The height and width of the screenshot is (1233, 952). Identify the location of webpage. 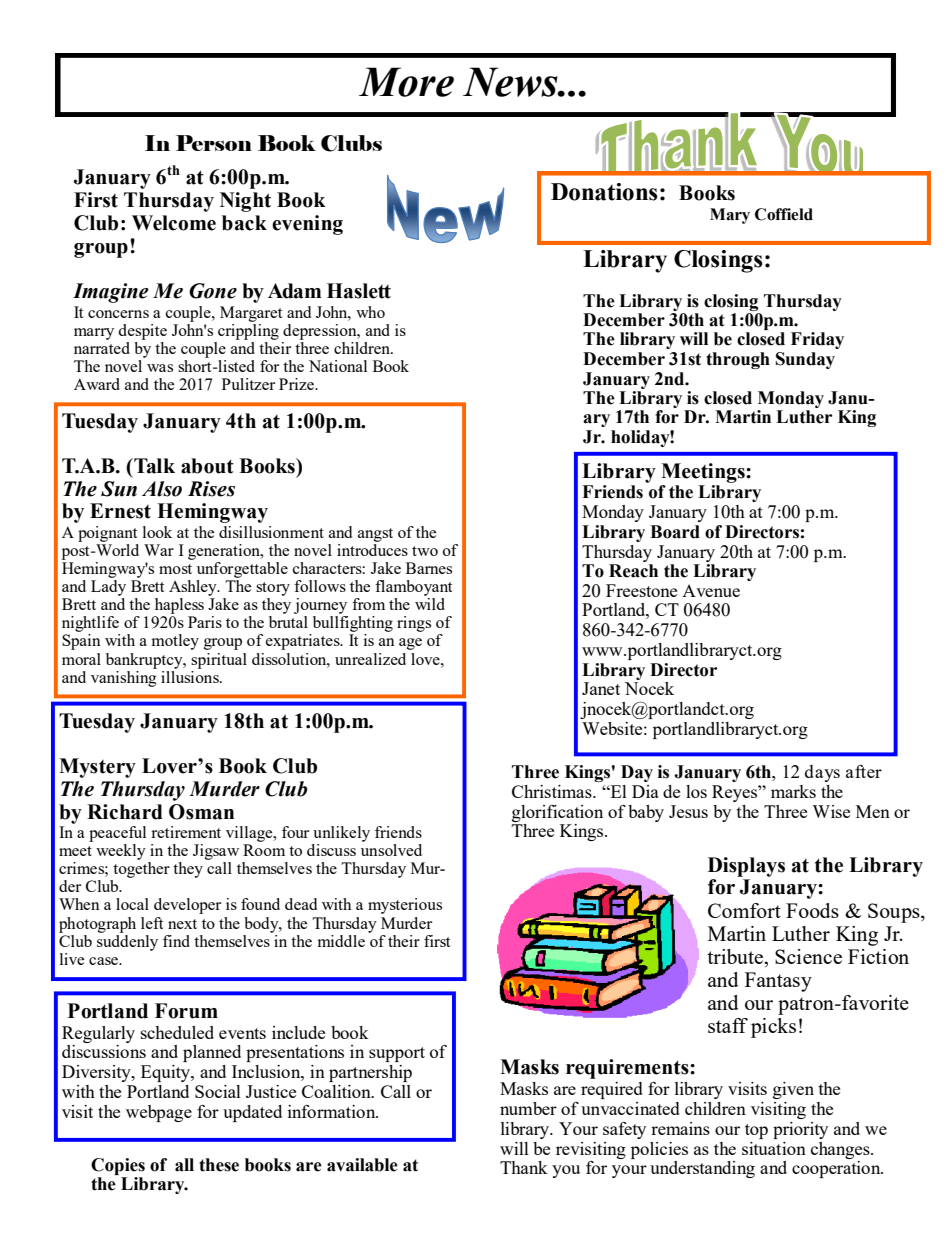
(159, 1113).
